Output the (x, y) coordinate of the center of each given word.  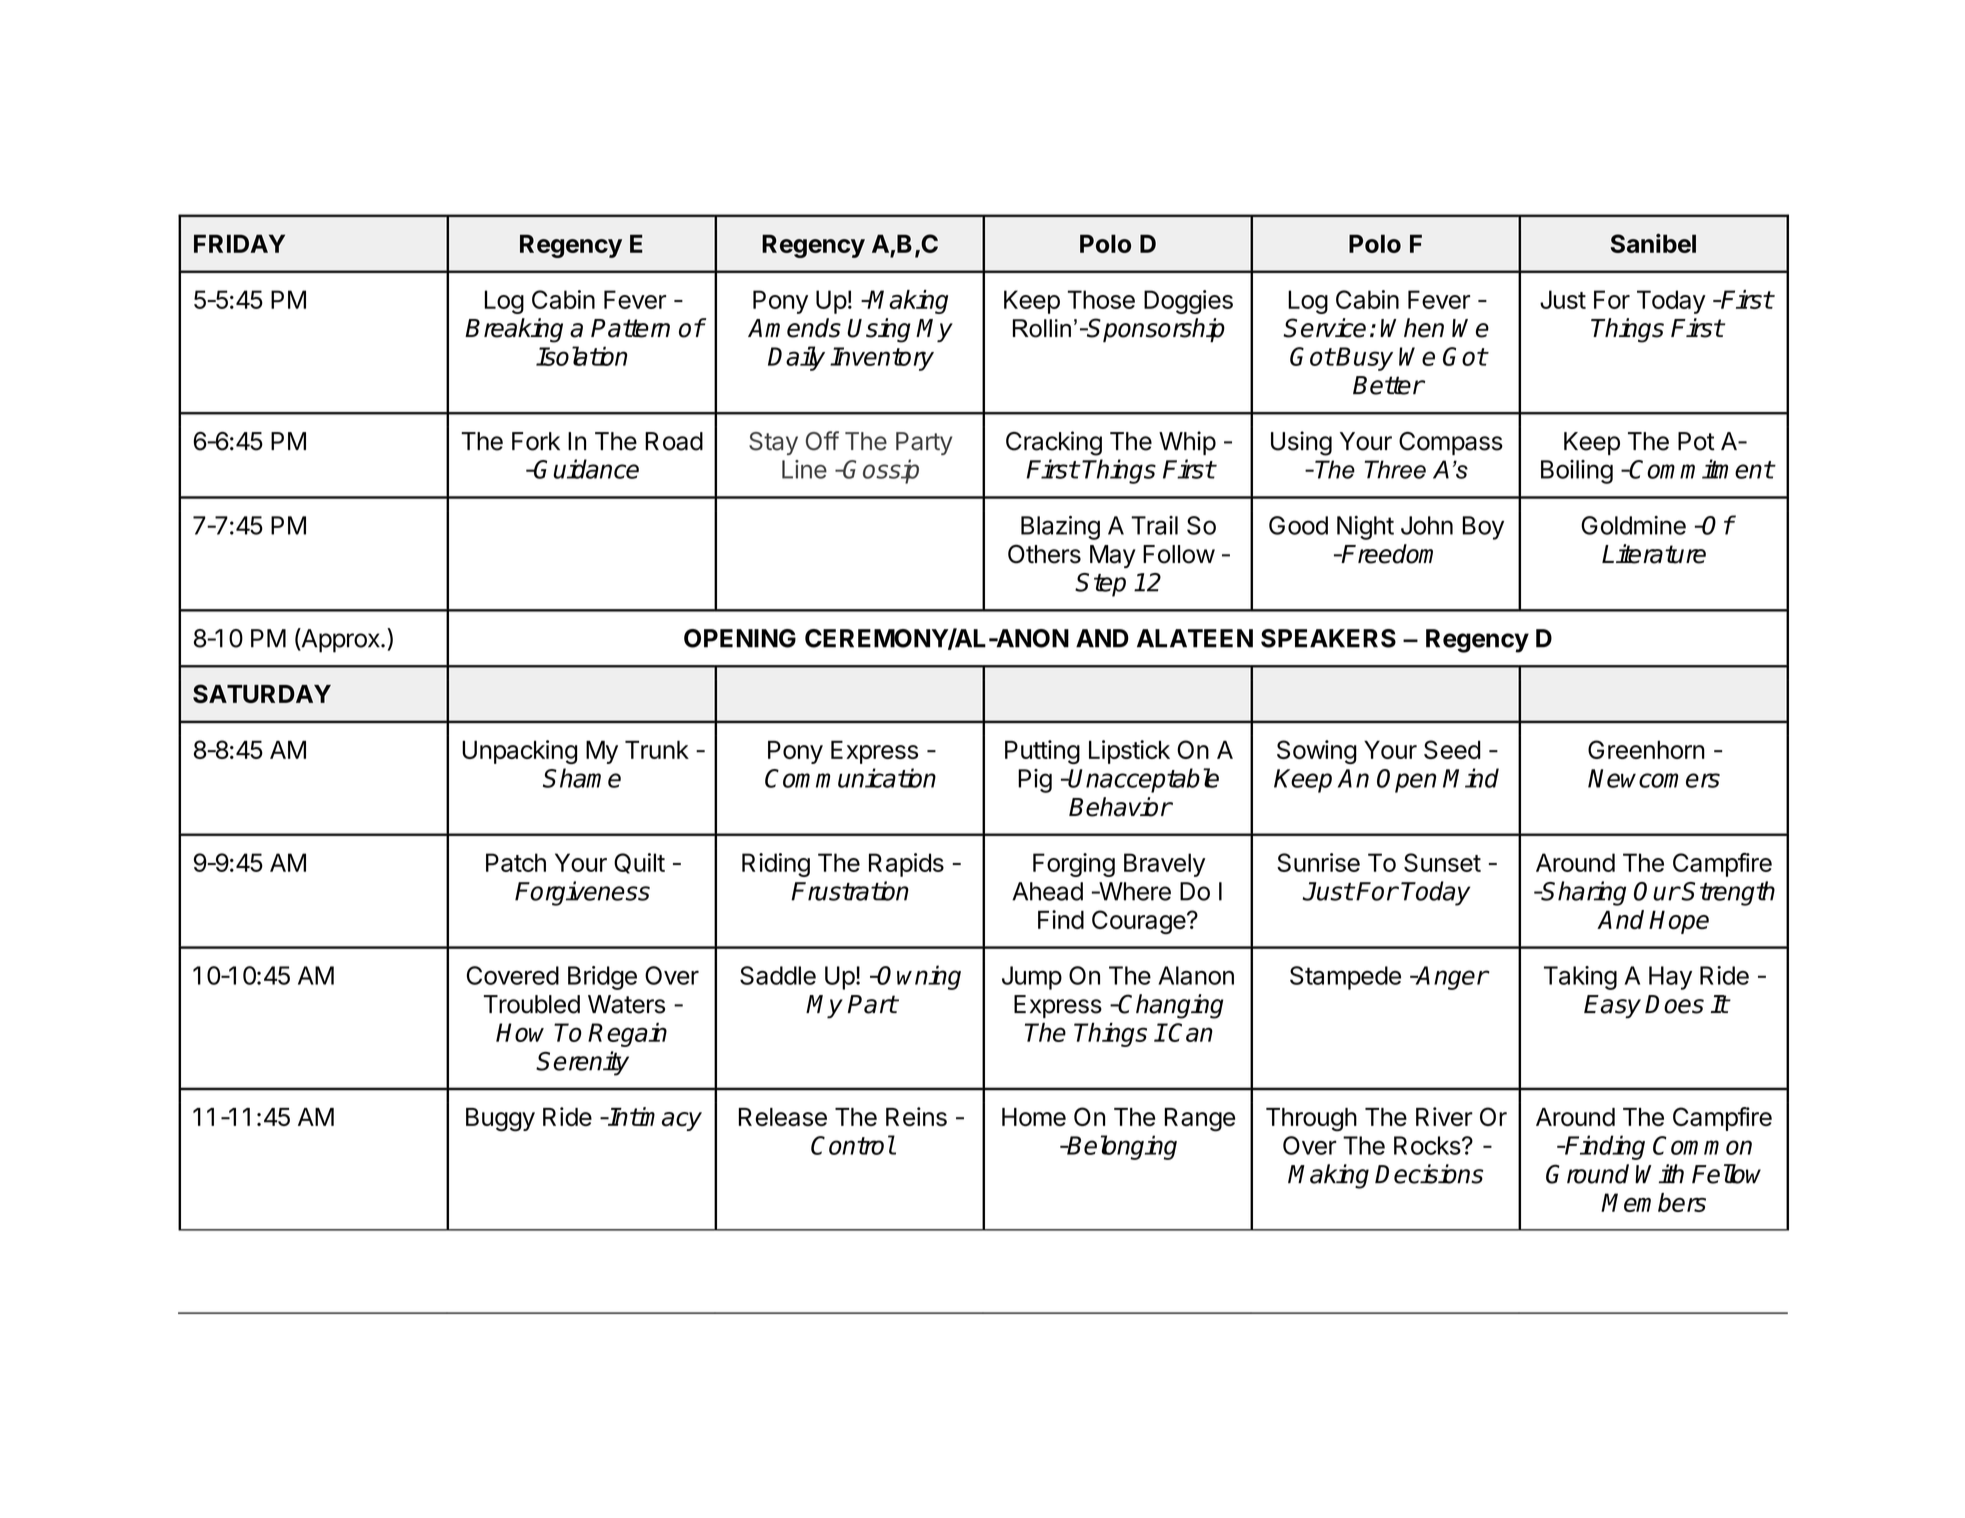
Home (1034, 1117)
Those (1101, 299)
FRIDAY (239, 243)
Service (1324, 328)
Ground (1587, 1174)
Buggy (500, 1120)
